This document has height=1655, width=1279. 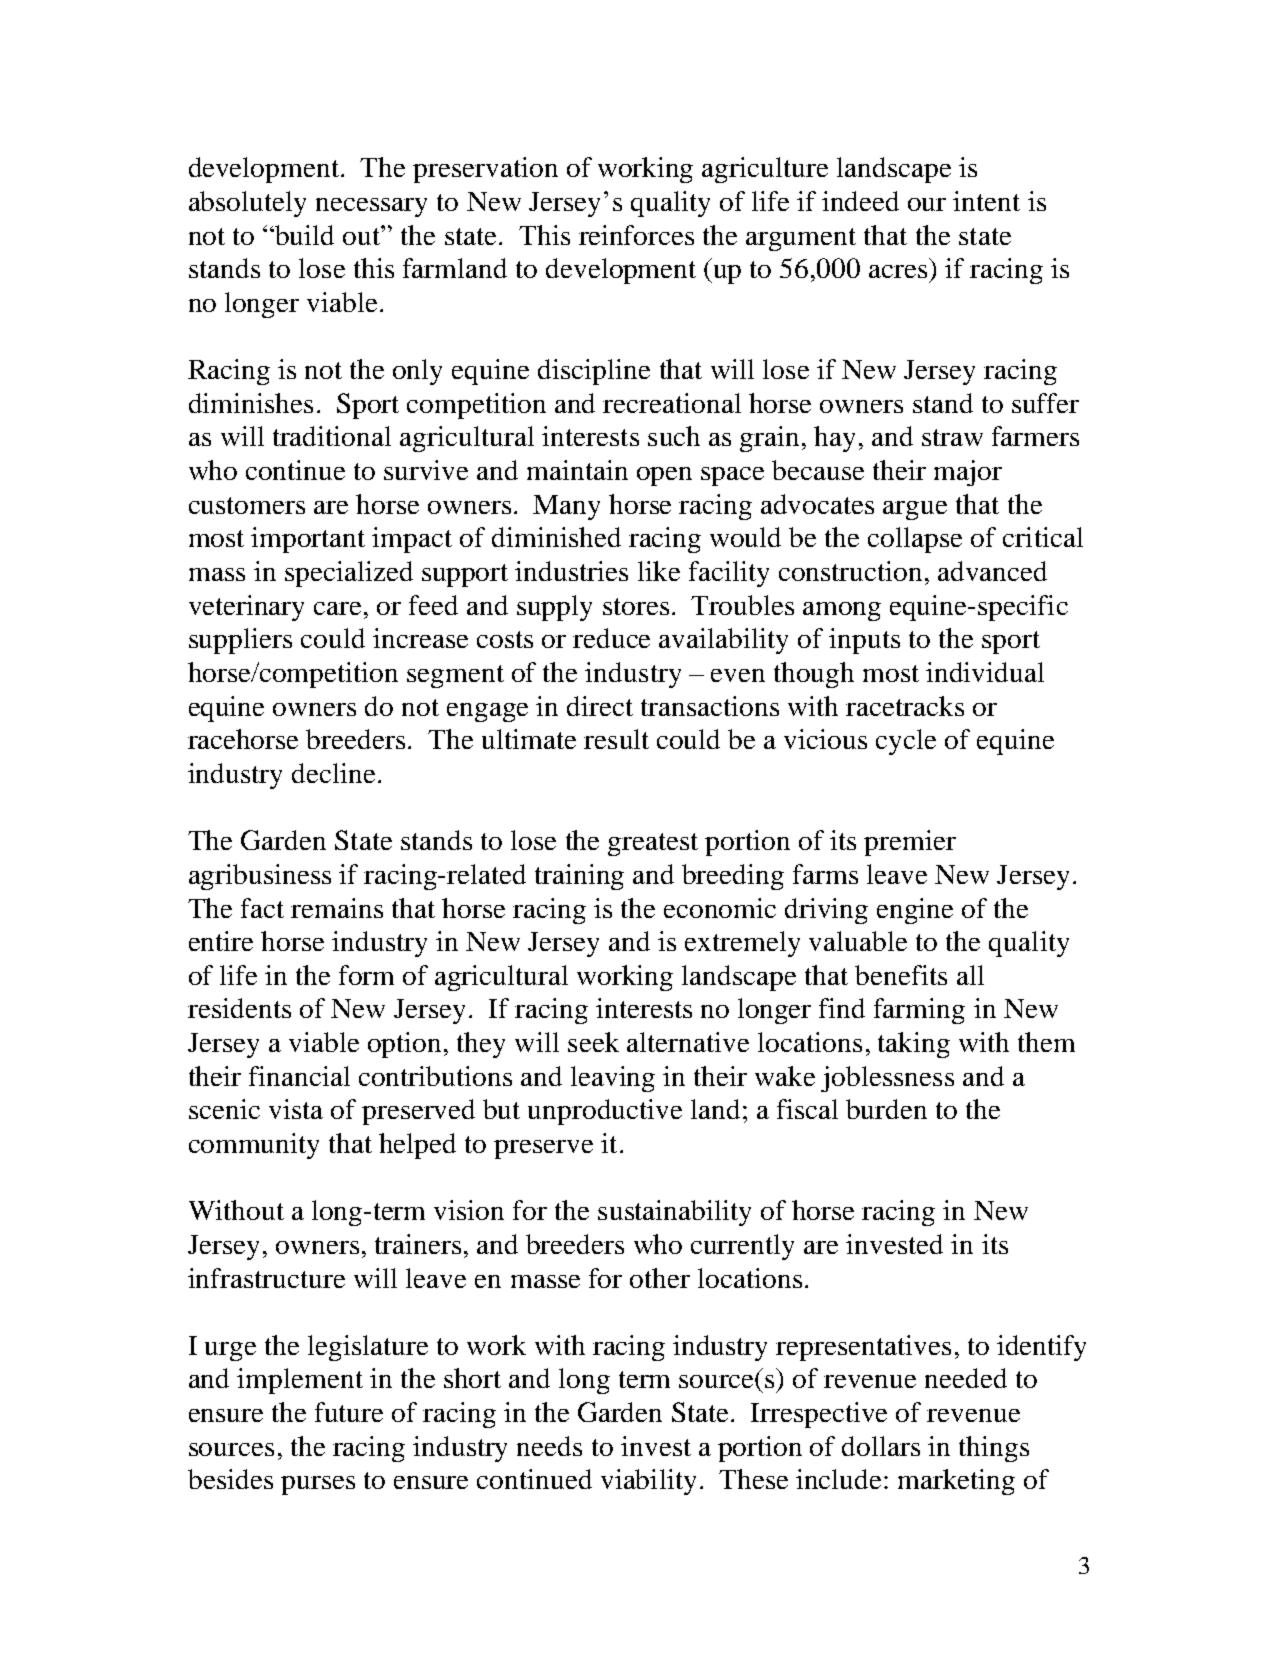 What do you see at coordinates (605, 1112) in the document?
I see `unproductive` at bounding box center [605, 1112].
